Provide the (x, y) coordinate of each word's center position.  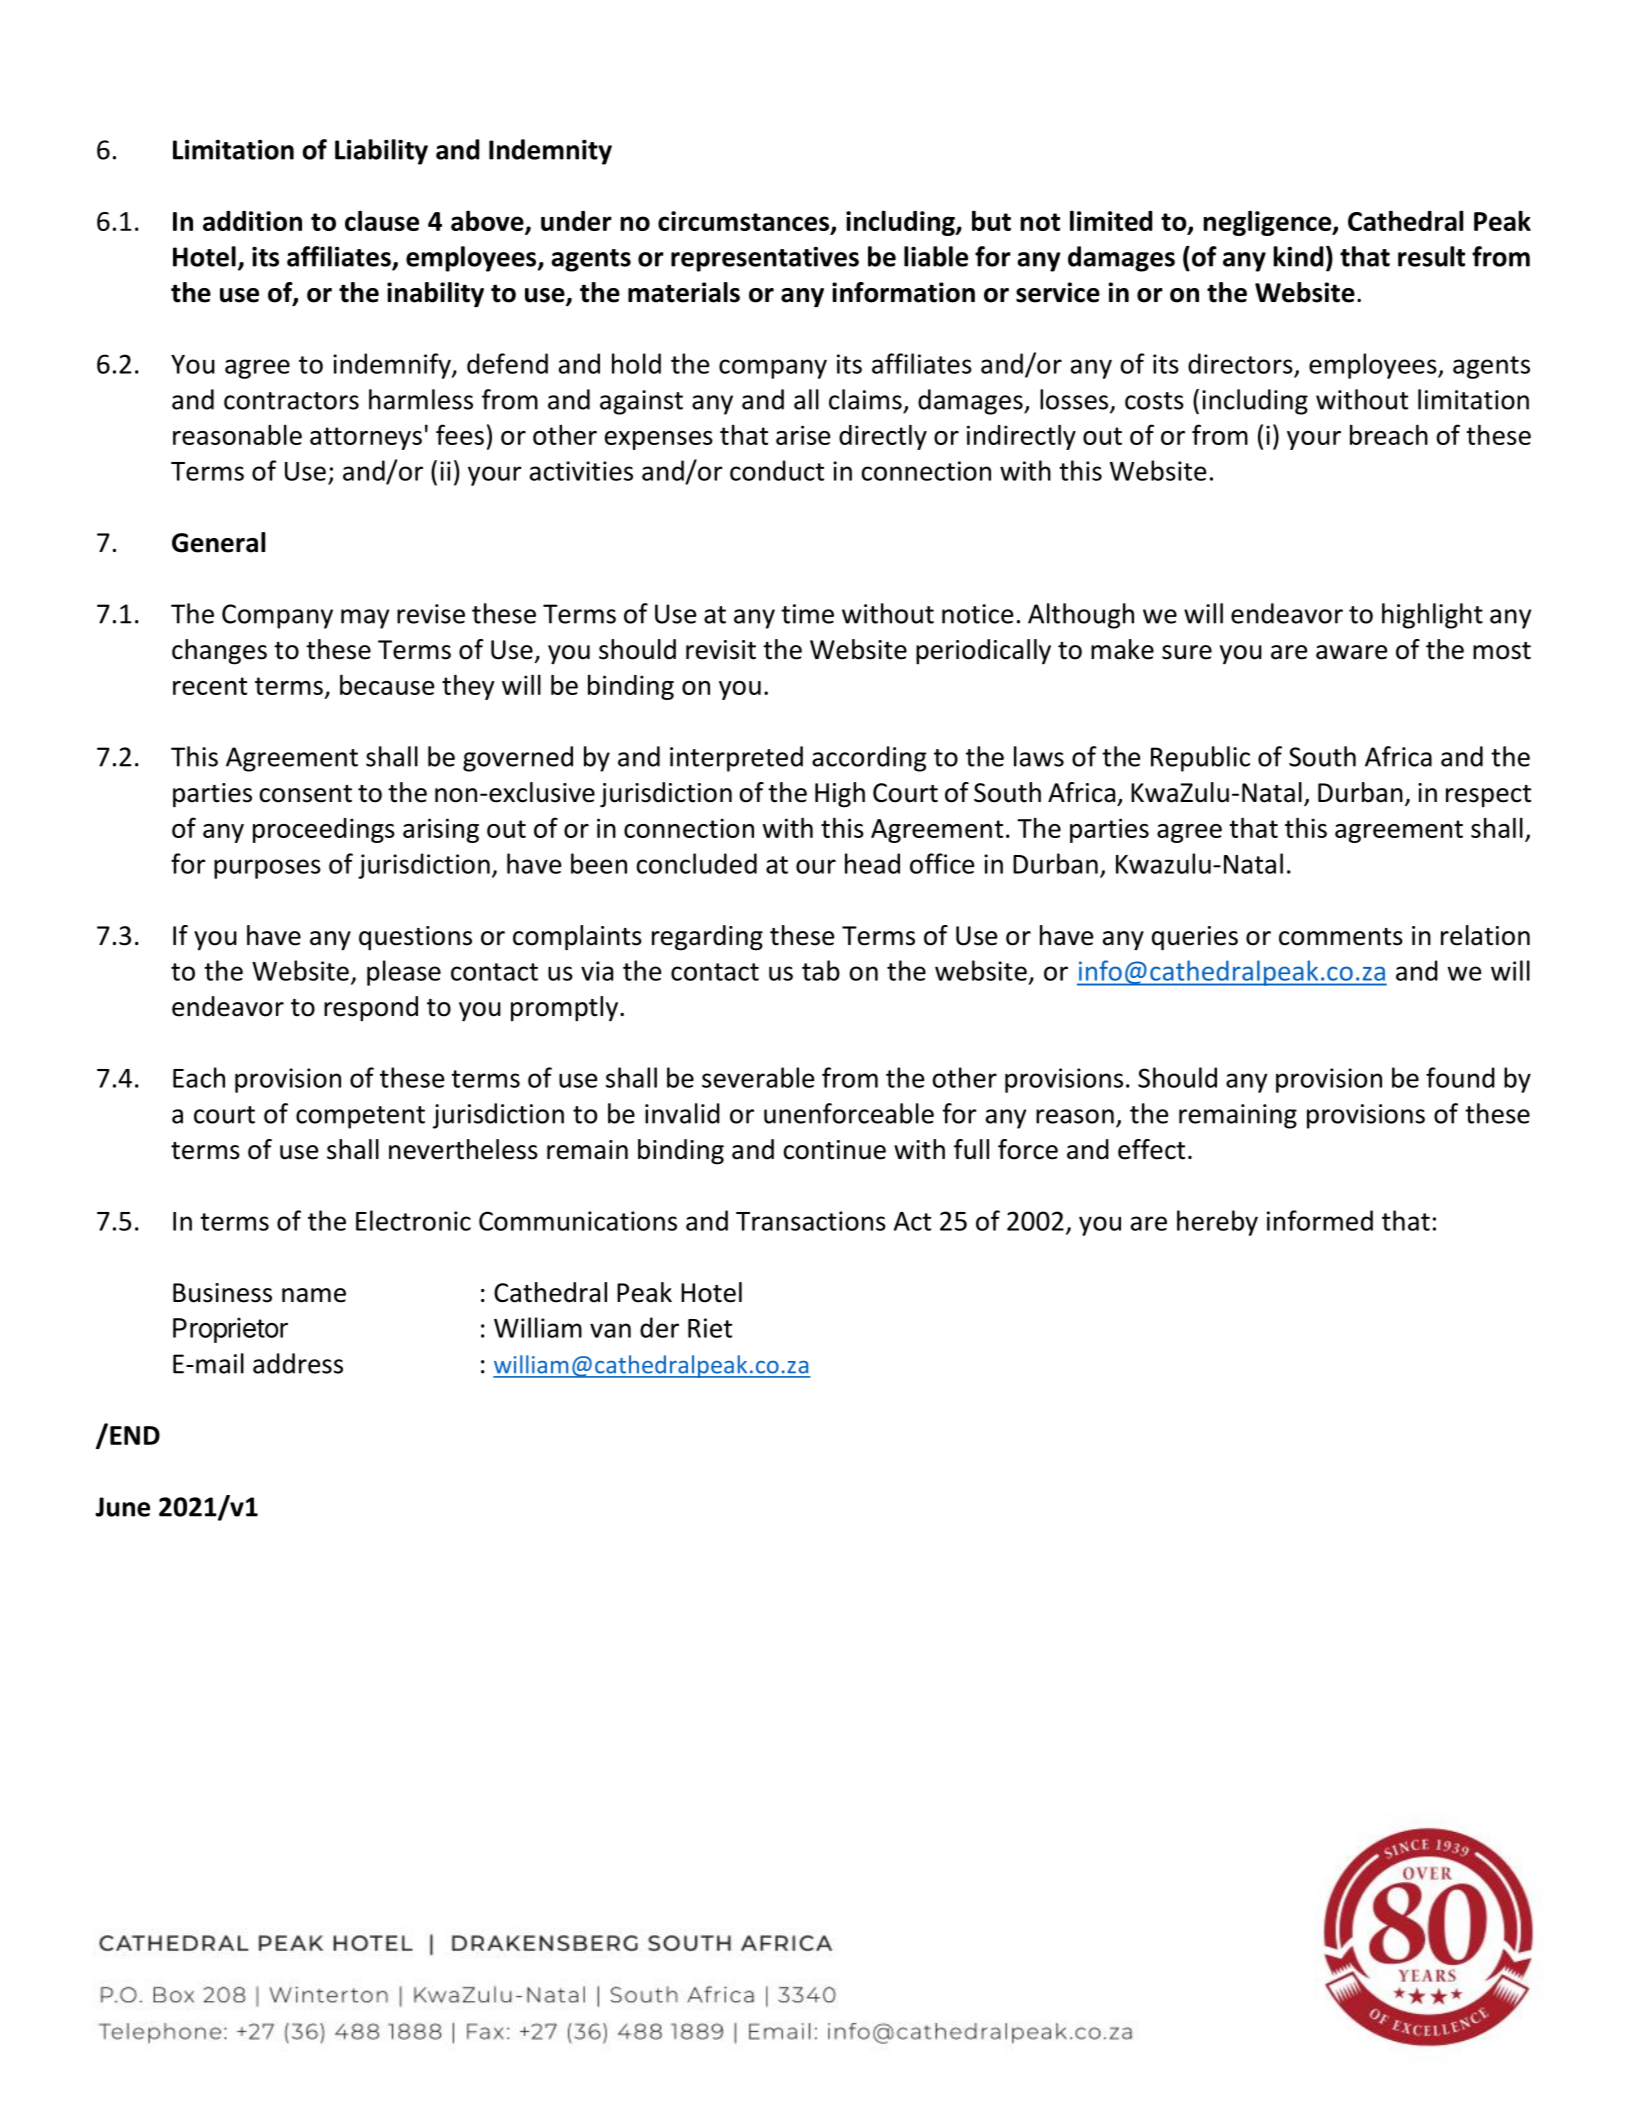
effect (1151, 1149)
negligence (1269, 223)
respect (1488, 796)
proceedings (324, 830)
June (122, 1507)
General (218, 542)
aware (1351, 652)
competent (360, 1117)
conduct (777, 470)
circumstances (745, 222)
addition (252, 221)
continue (835, 1150)
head (872, 863)
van (610, 1330)
